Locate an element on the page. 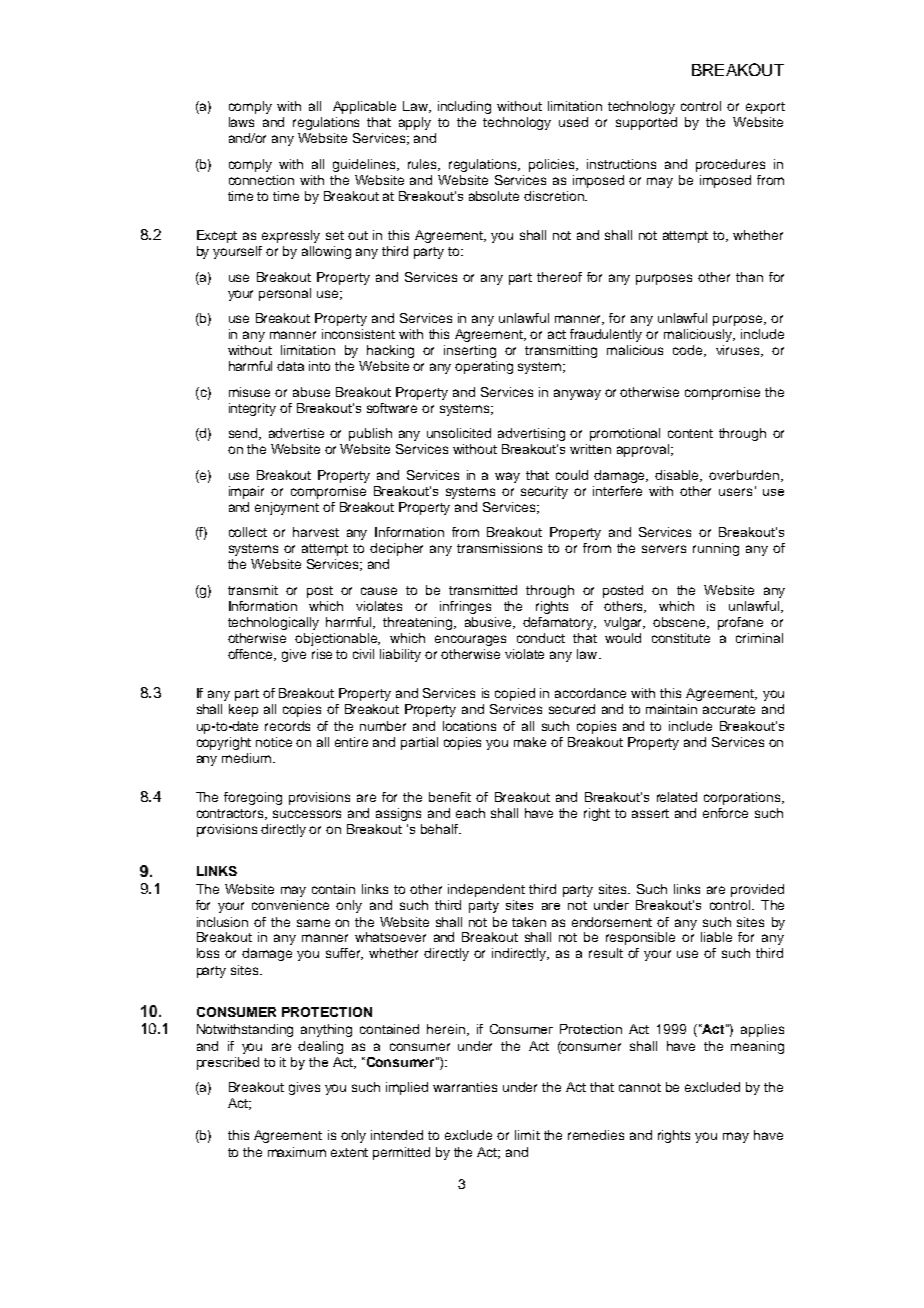 The height and width of the page is (1308, 924). warranties is located at coordinates (465, 1087).
